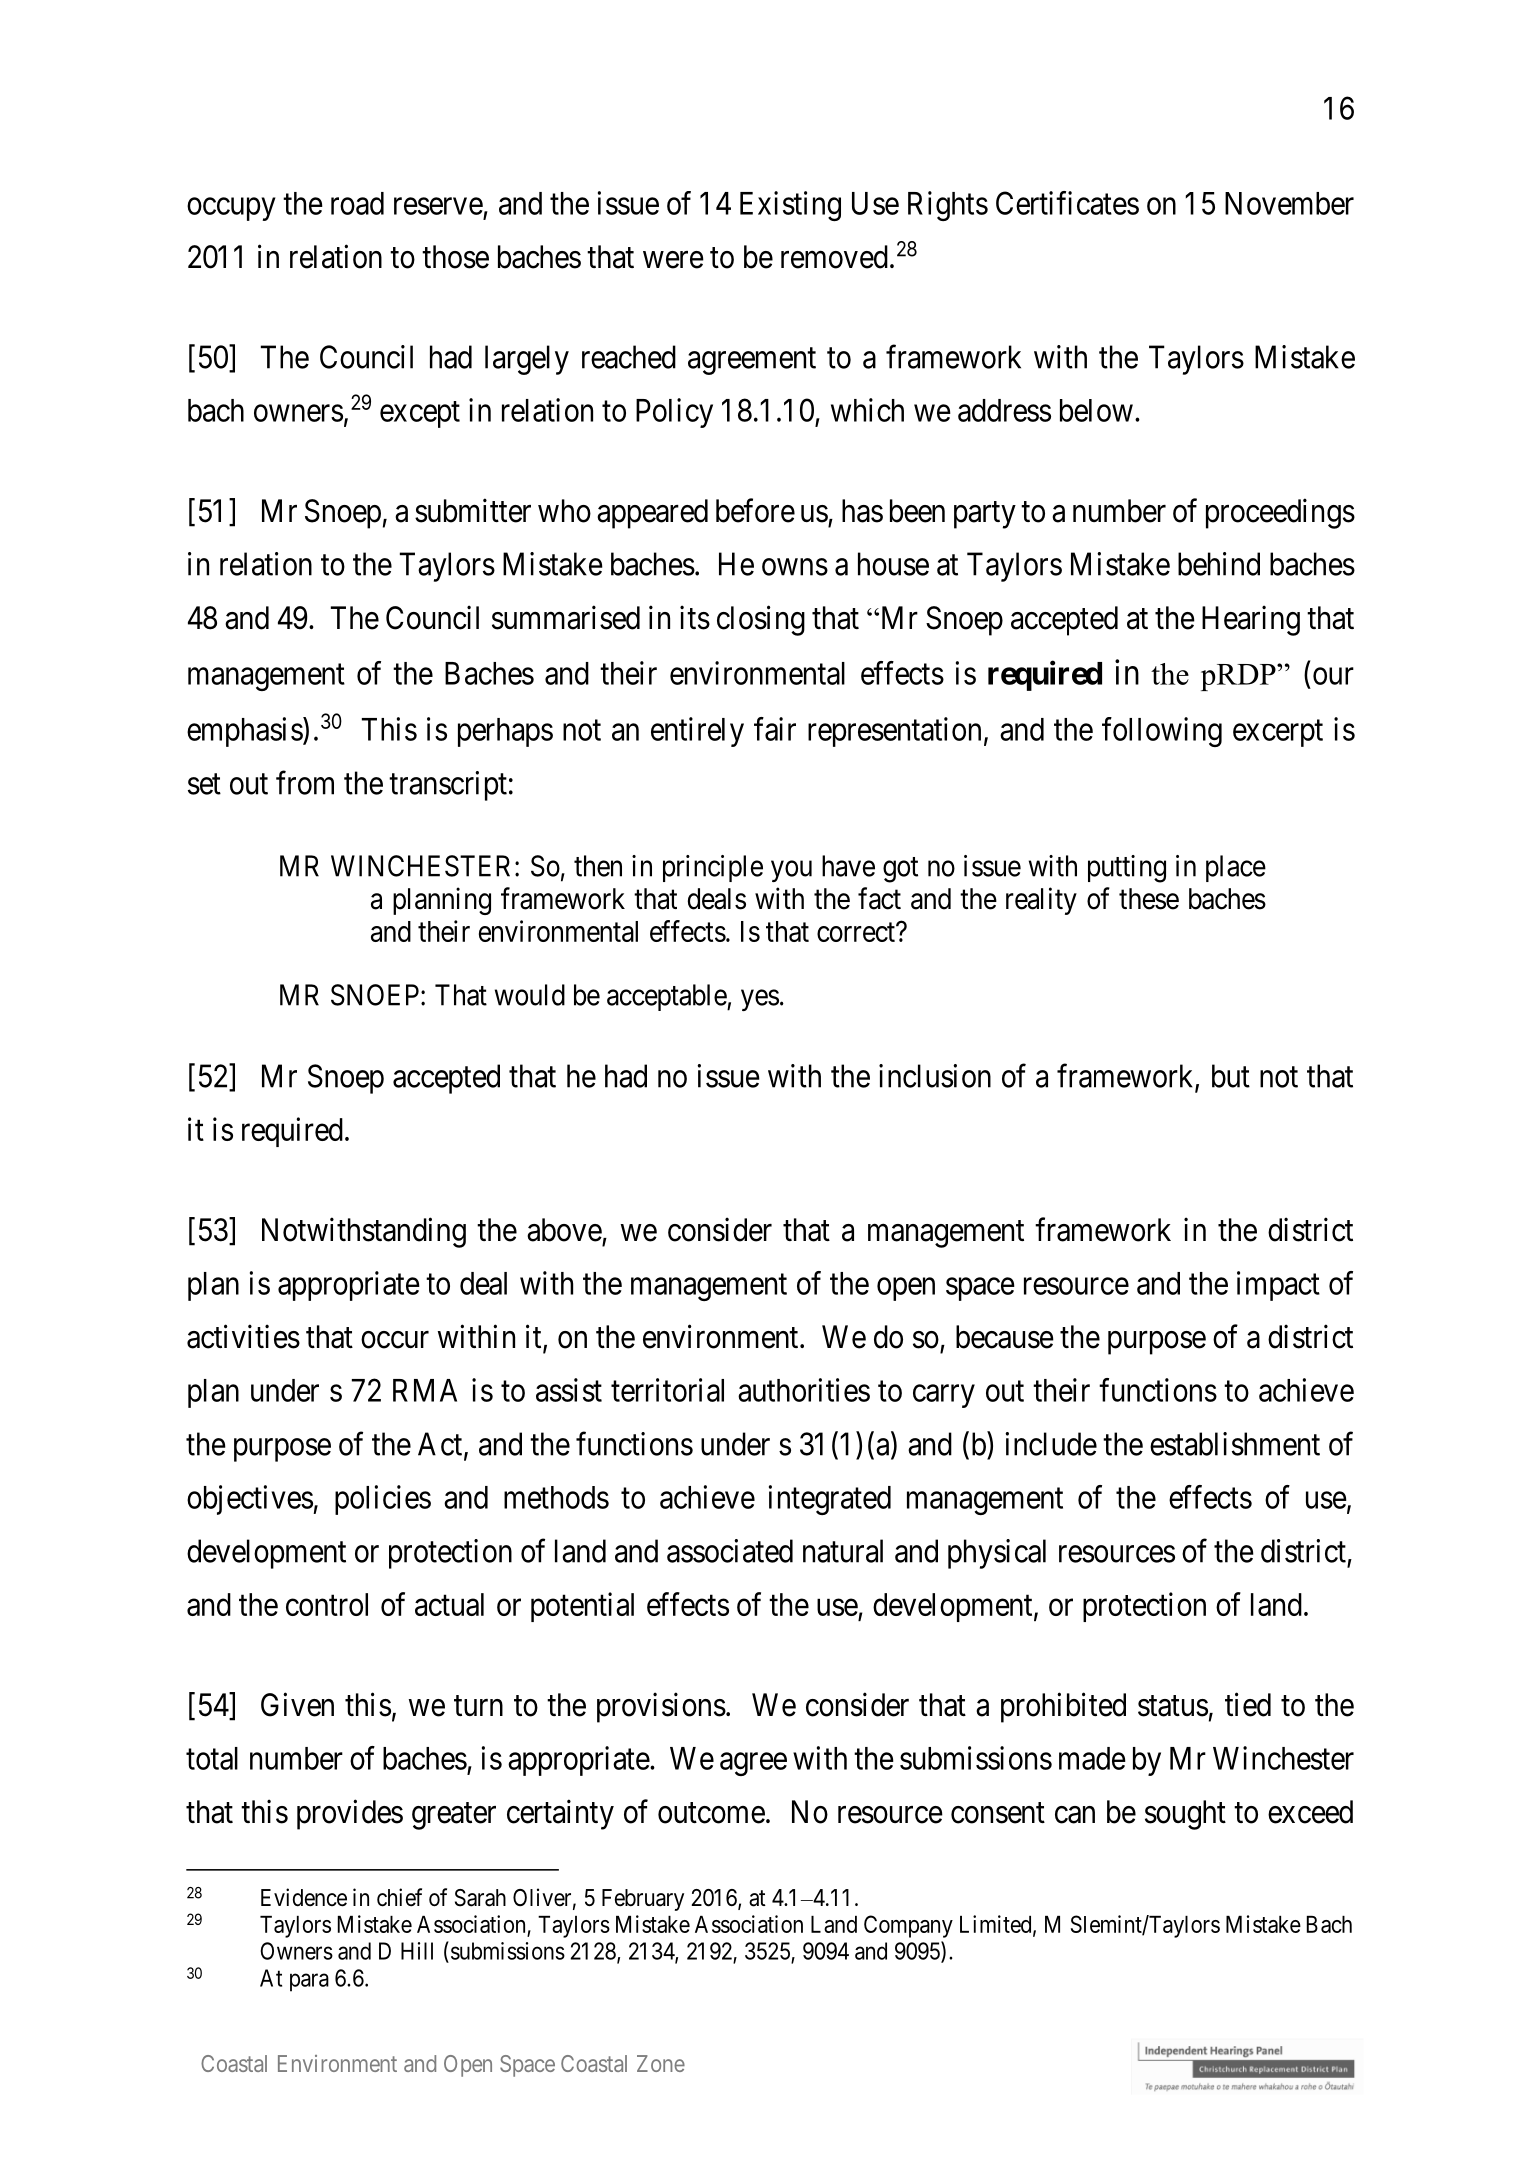 This image has height=2178, width=1540. Describe the element at coordinates (790, 206) in the image. I see `Existing` at that location.
